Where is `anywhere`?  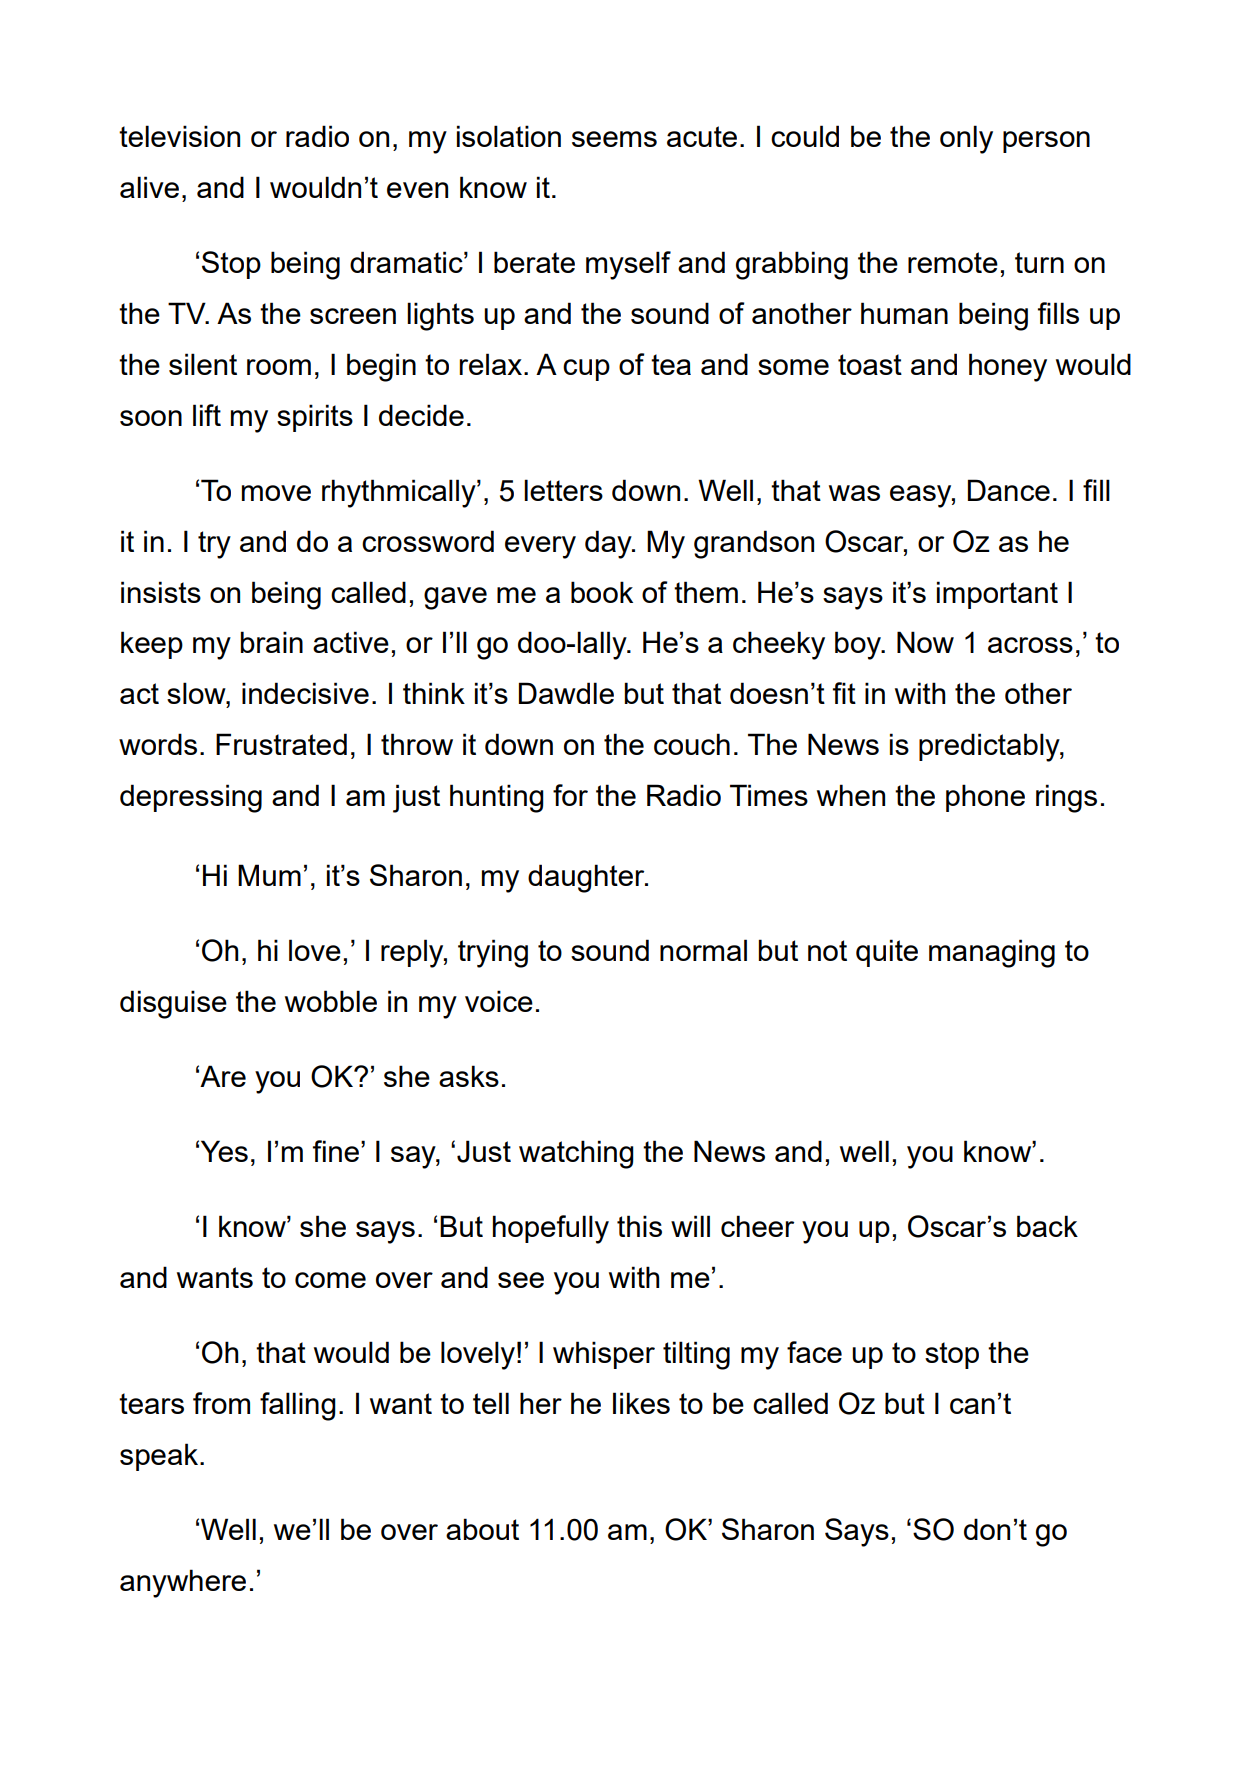
anywhere is located at coordinates (183, 1583).
